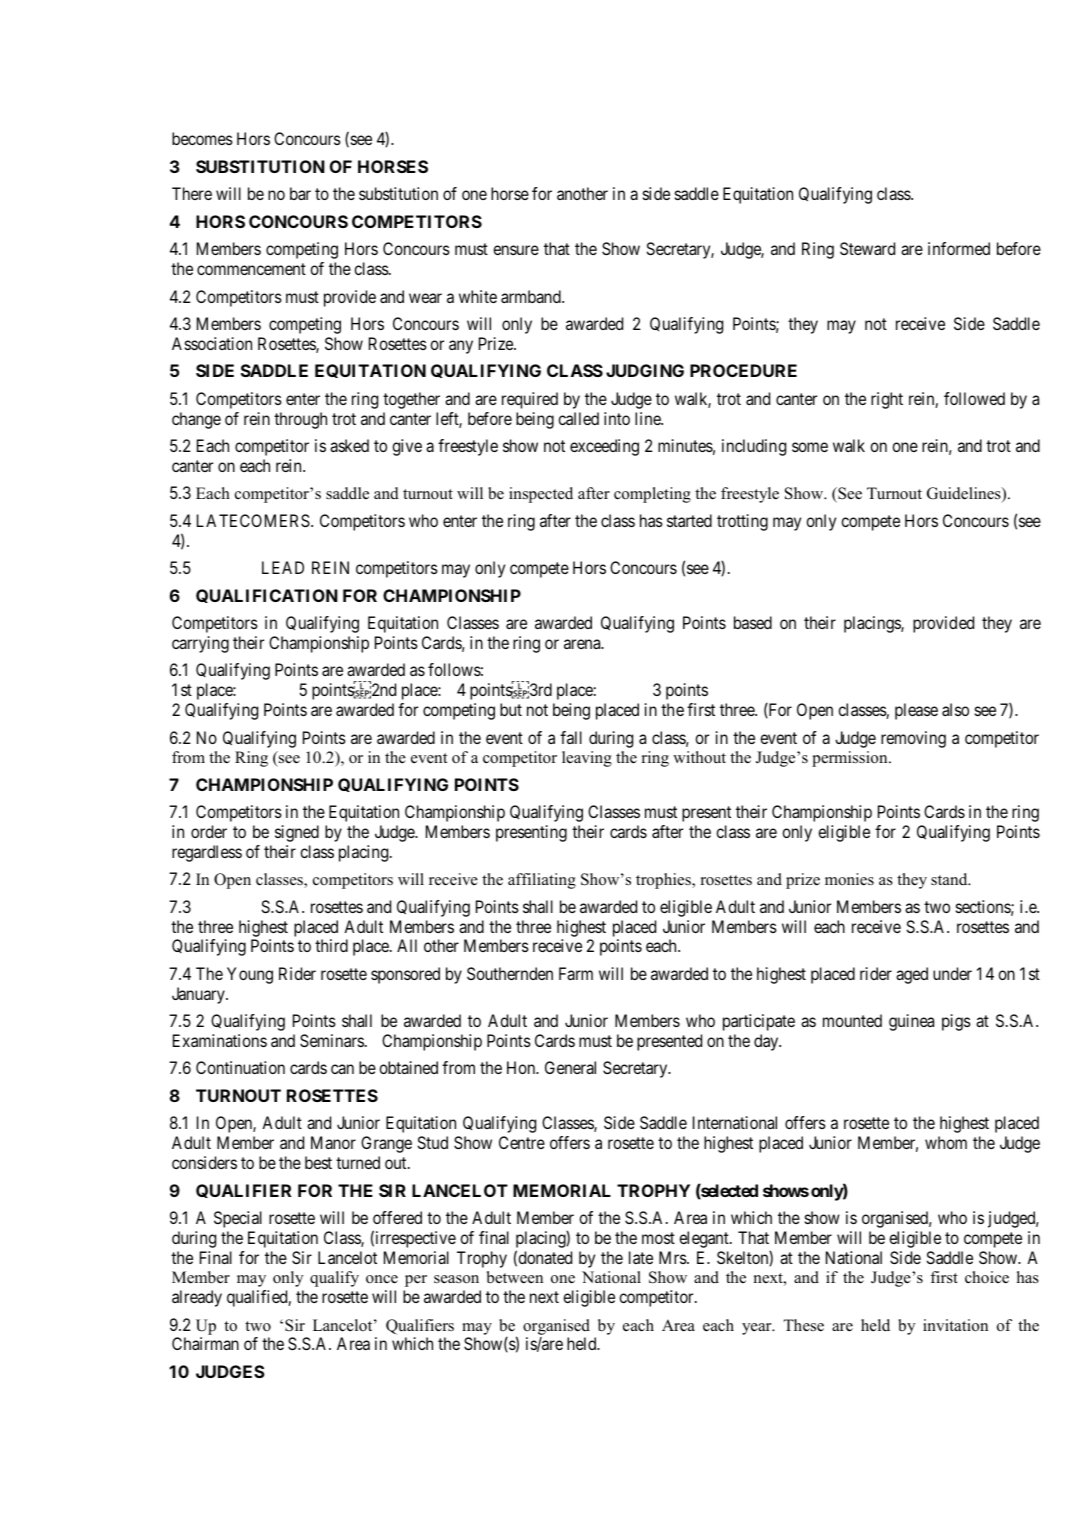 This screenshot has width=1078, height=1525. What do you see at coordinates (576, 973) in the screenshot?
I see `Farm` at bounding box center [576, 973].
